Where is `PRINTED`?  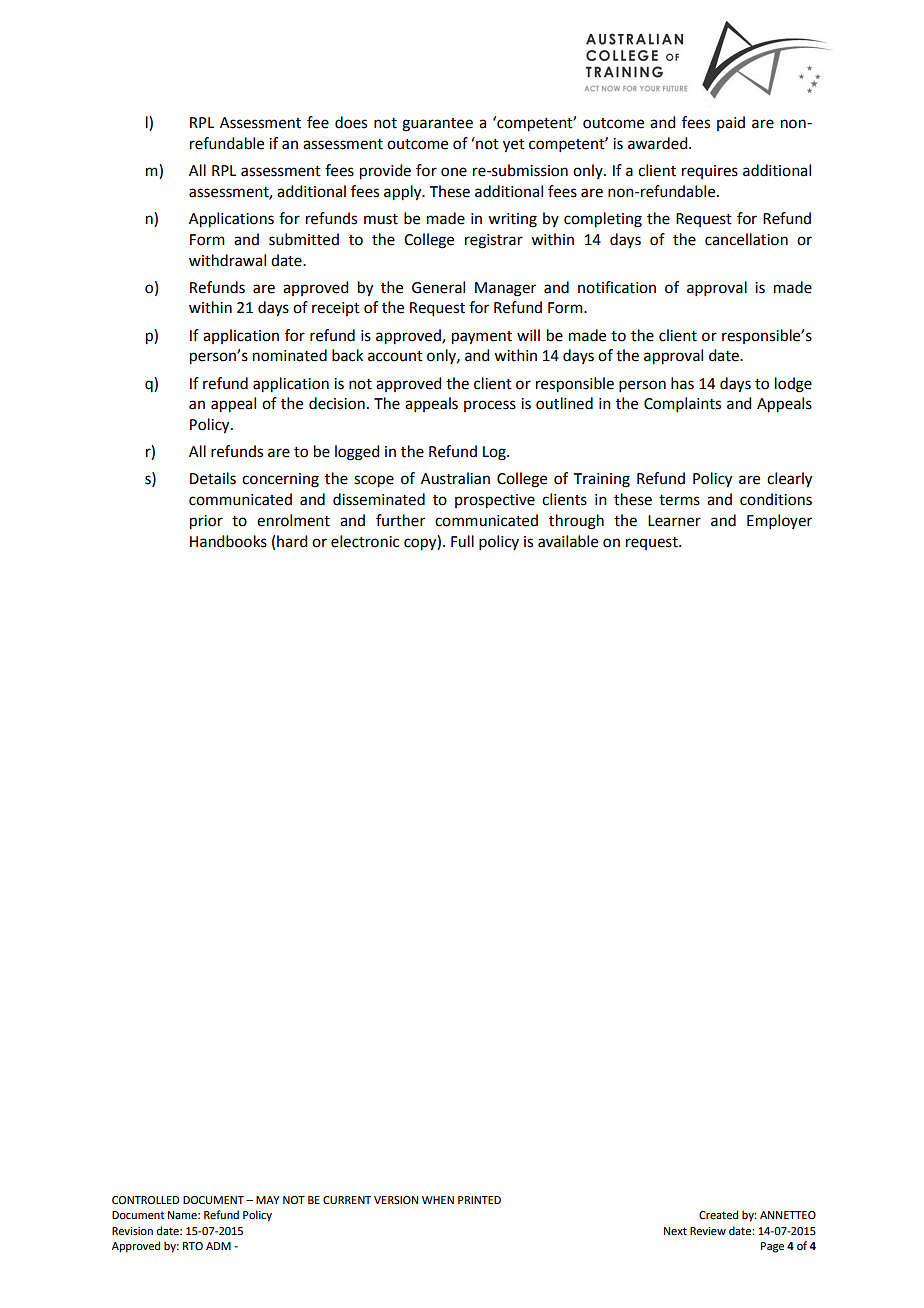
PRINTED is located at coordinates (479, 1200).
